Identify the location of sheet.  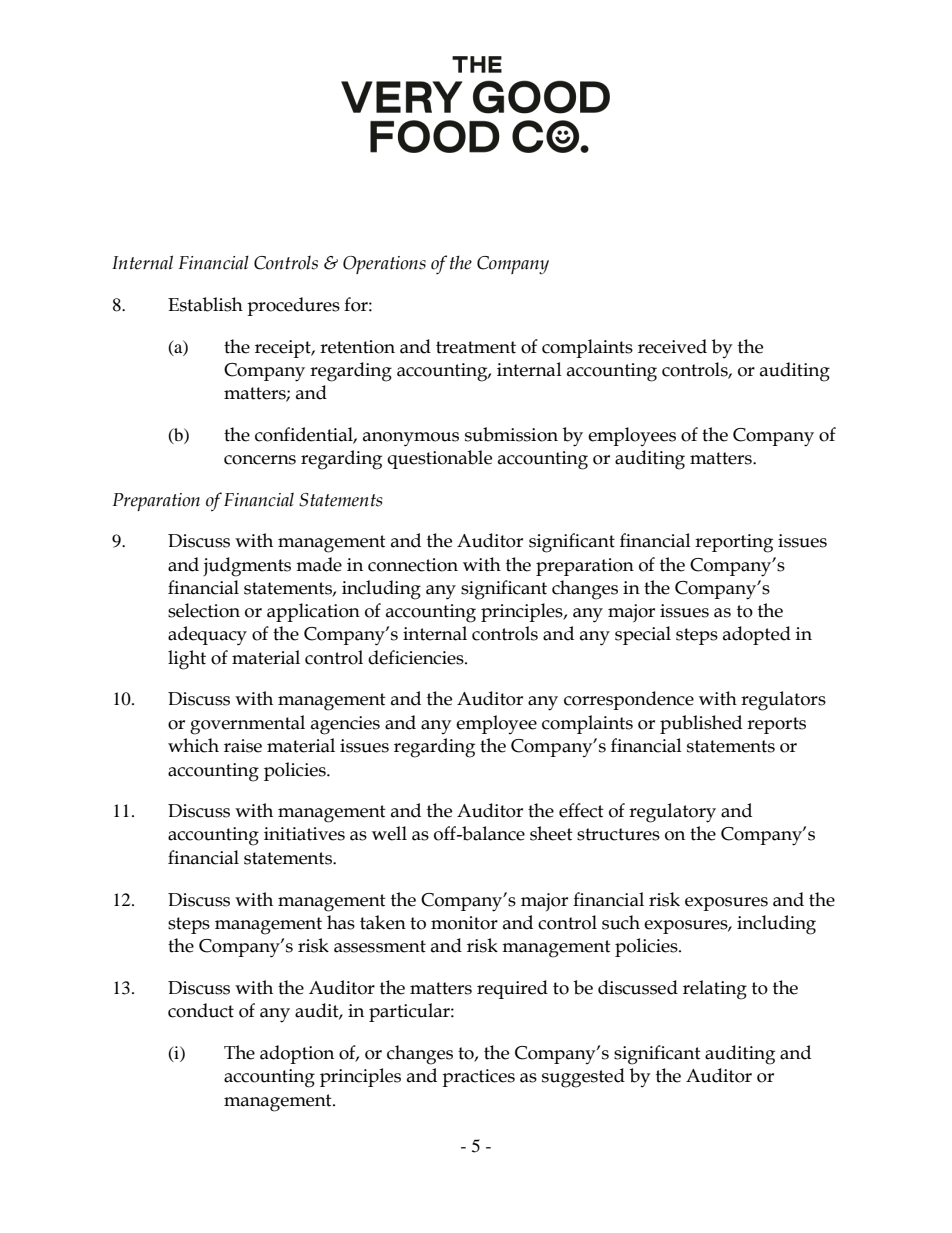
(551, 833).
